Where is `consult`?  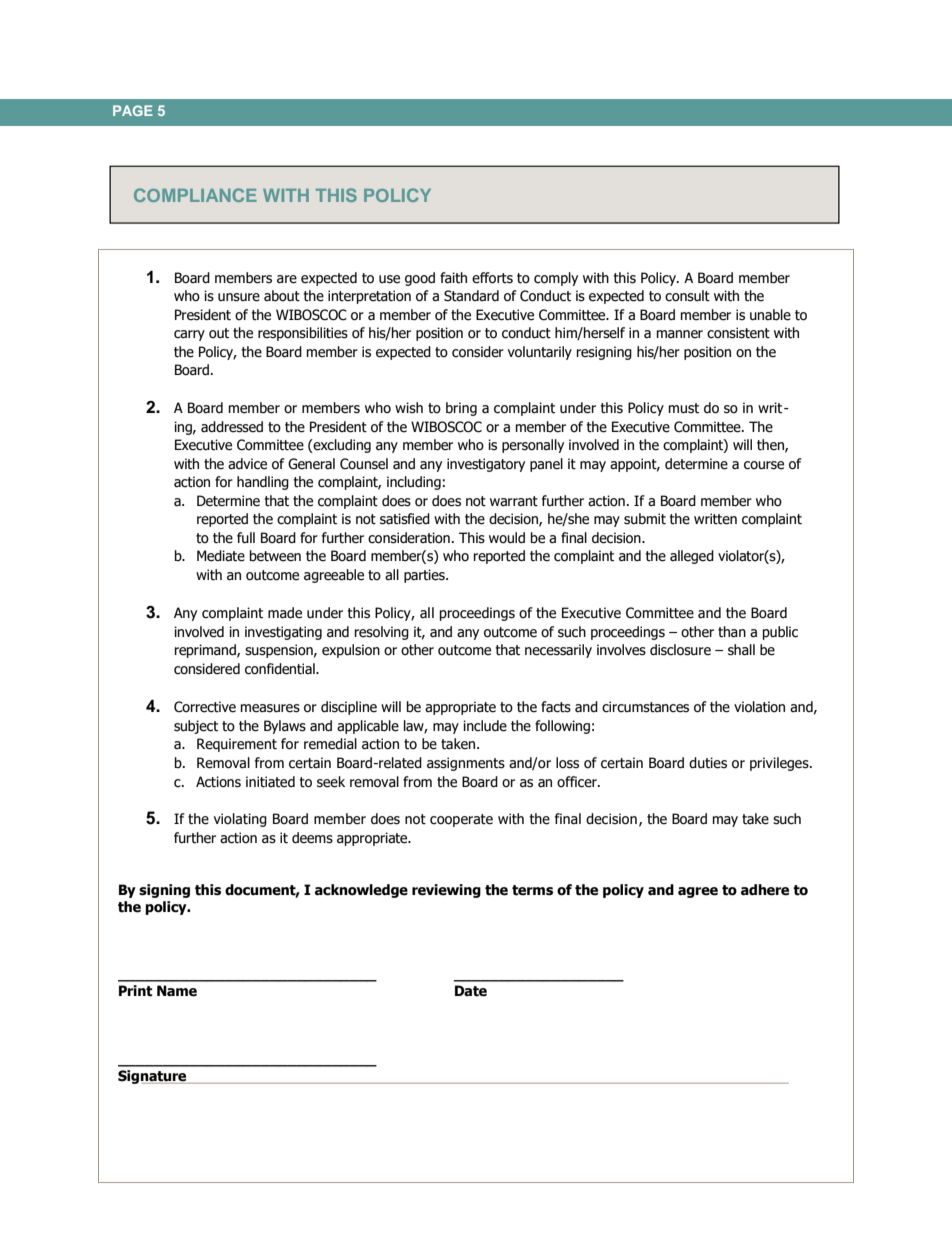
consult is located at coordinates (687, 296).
